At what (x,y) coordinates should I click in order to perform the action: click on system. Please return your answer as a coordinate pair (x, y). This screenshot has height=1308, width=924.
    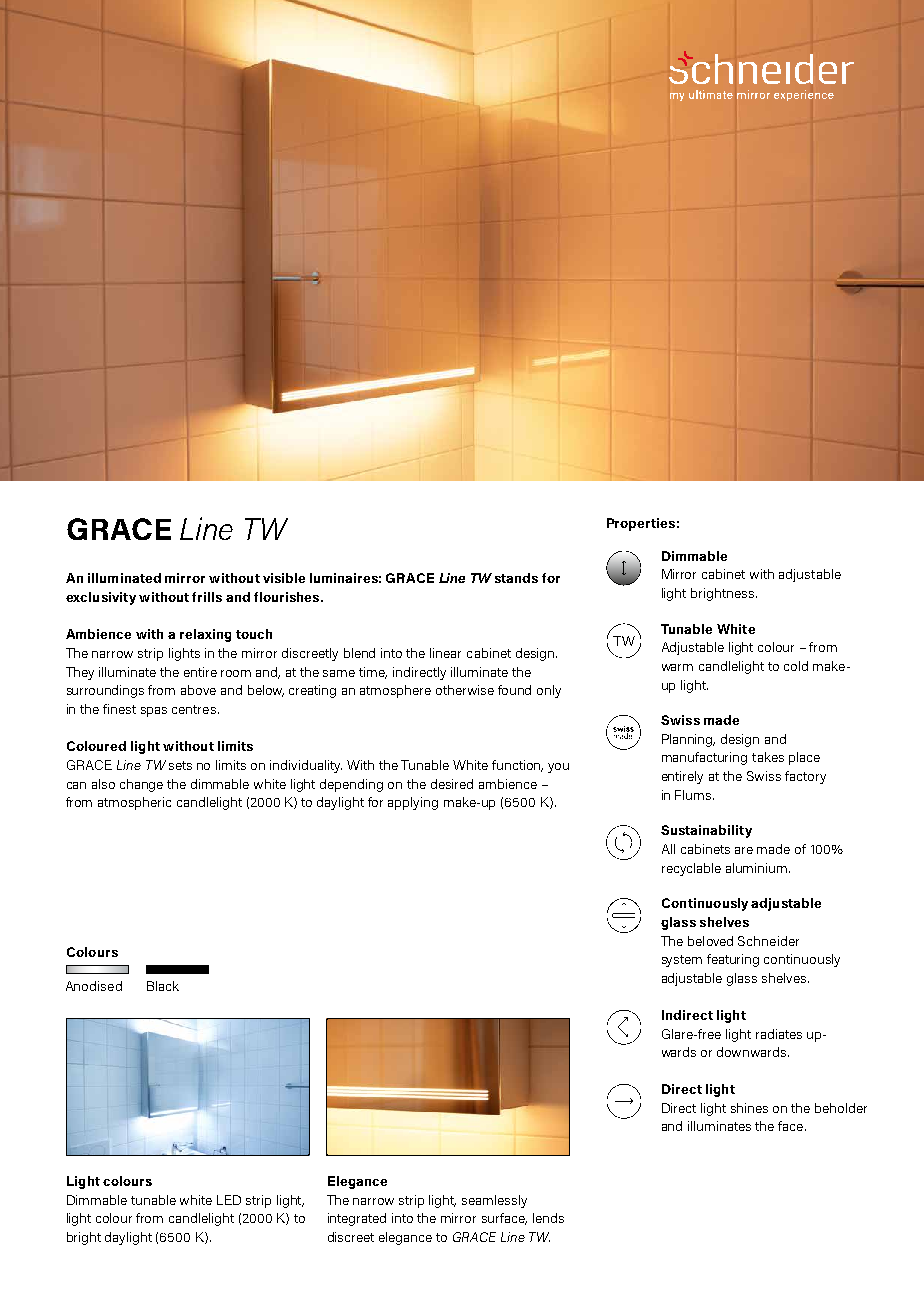
    Looking at the image, I should click on (682, 961).
